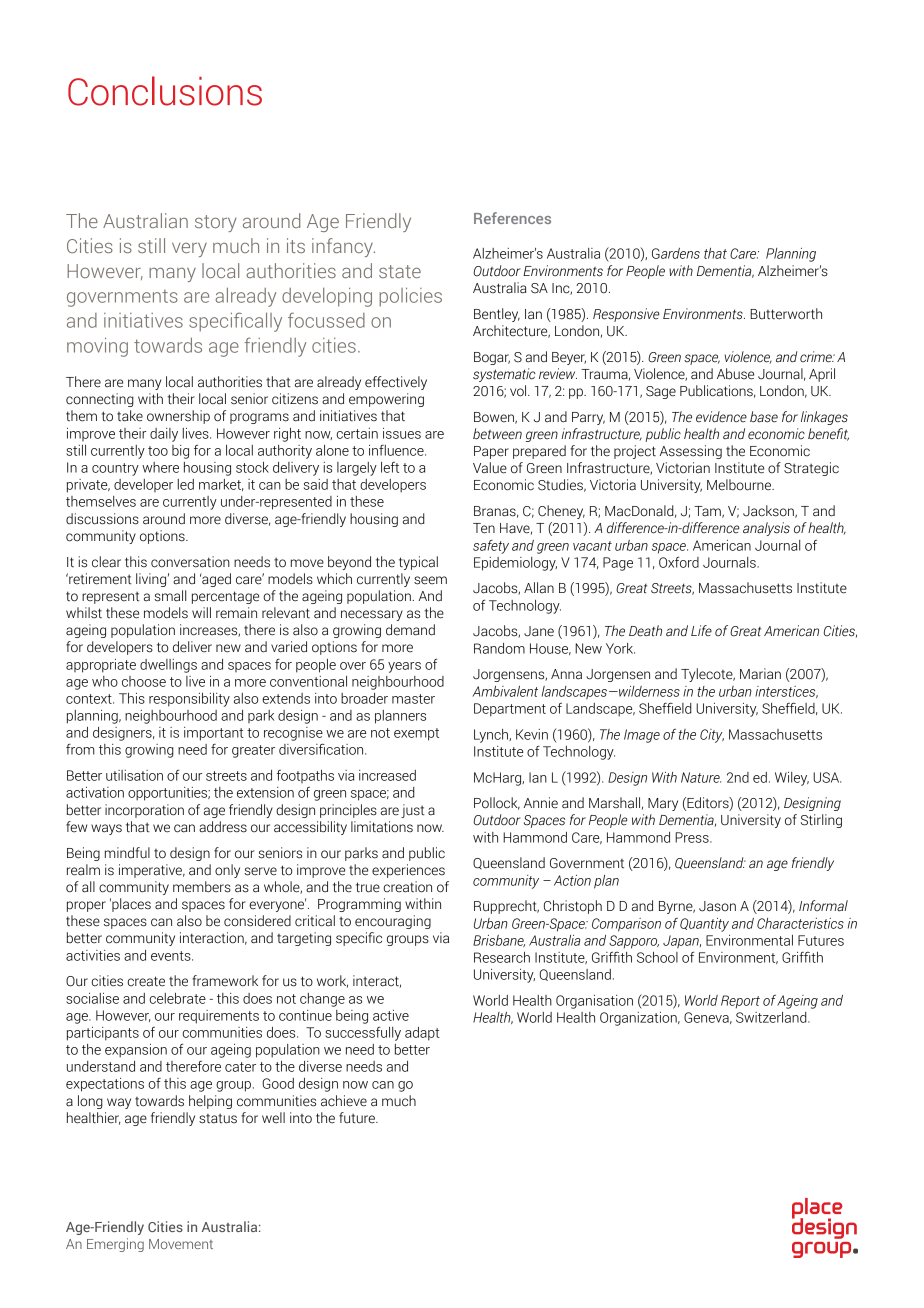 The image size is (924, 1308). What do you see at coordinates (165, 91) in the image?
I see `Conclusions` at bounding box center [165, 91].
